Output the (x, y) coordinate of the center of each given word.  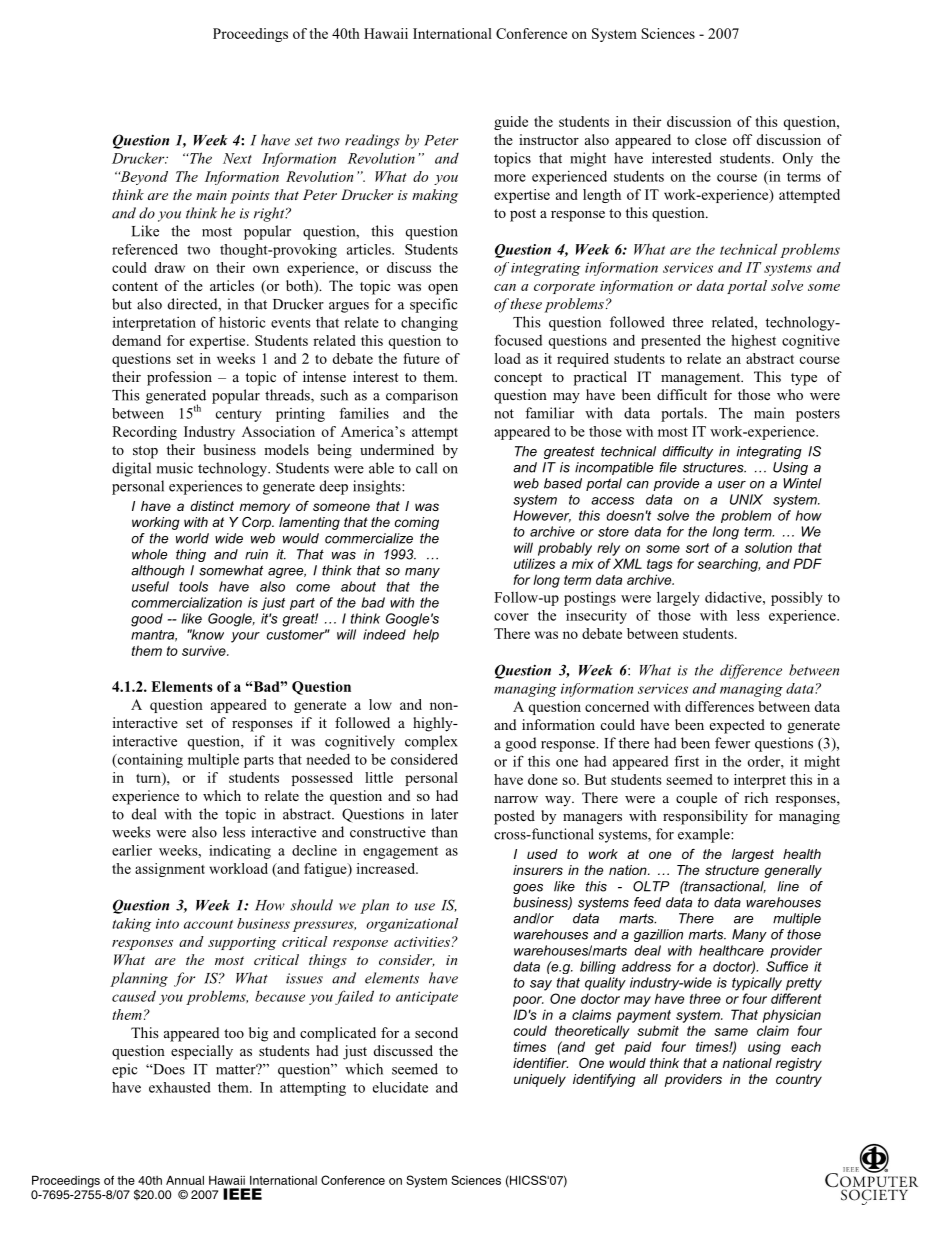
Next (237, 158)
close (711, 139)
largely (678, 598)
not (504, 414)
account (208, 924)
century (239, 416)
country (799, 1080)
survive (205, 650)
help (426, 636)
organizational (412, 925)
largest (753, 855)
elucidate (400, 1087)
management (702, 379)
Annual (185, 1180)
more (510, 178)
